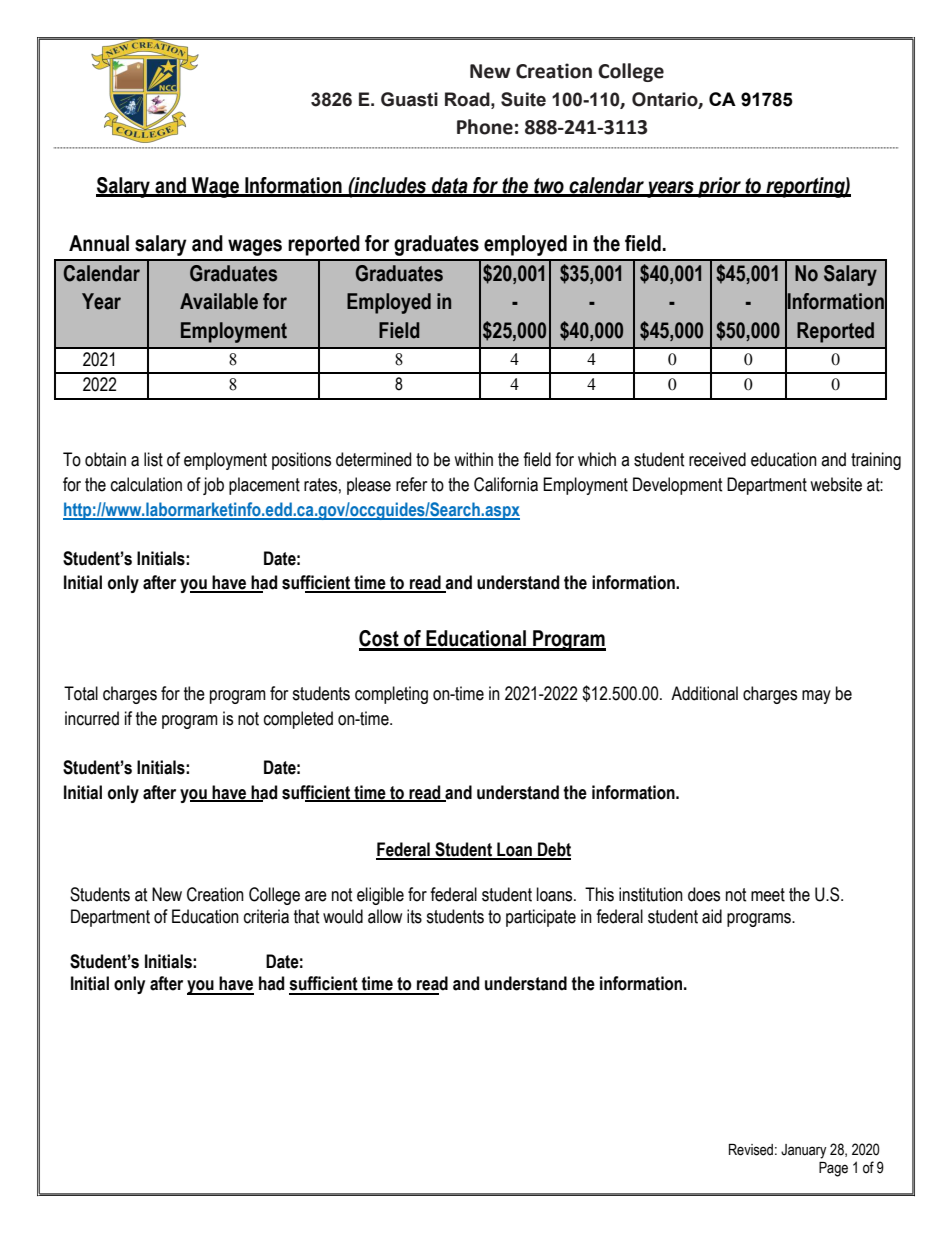 The image size is (952, 1233). I want to click on within, so click(473, 459).
